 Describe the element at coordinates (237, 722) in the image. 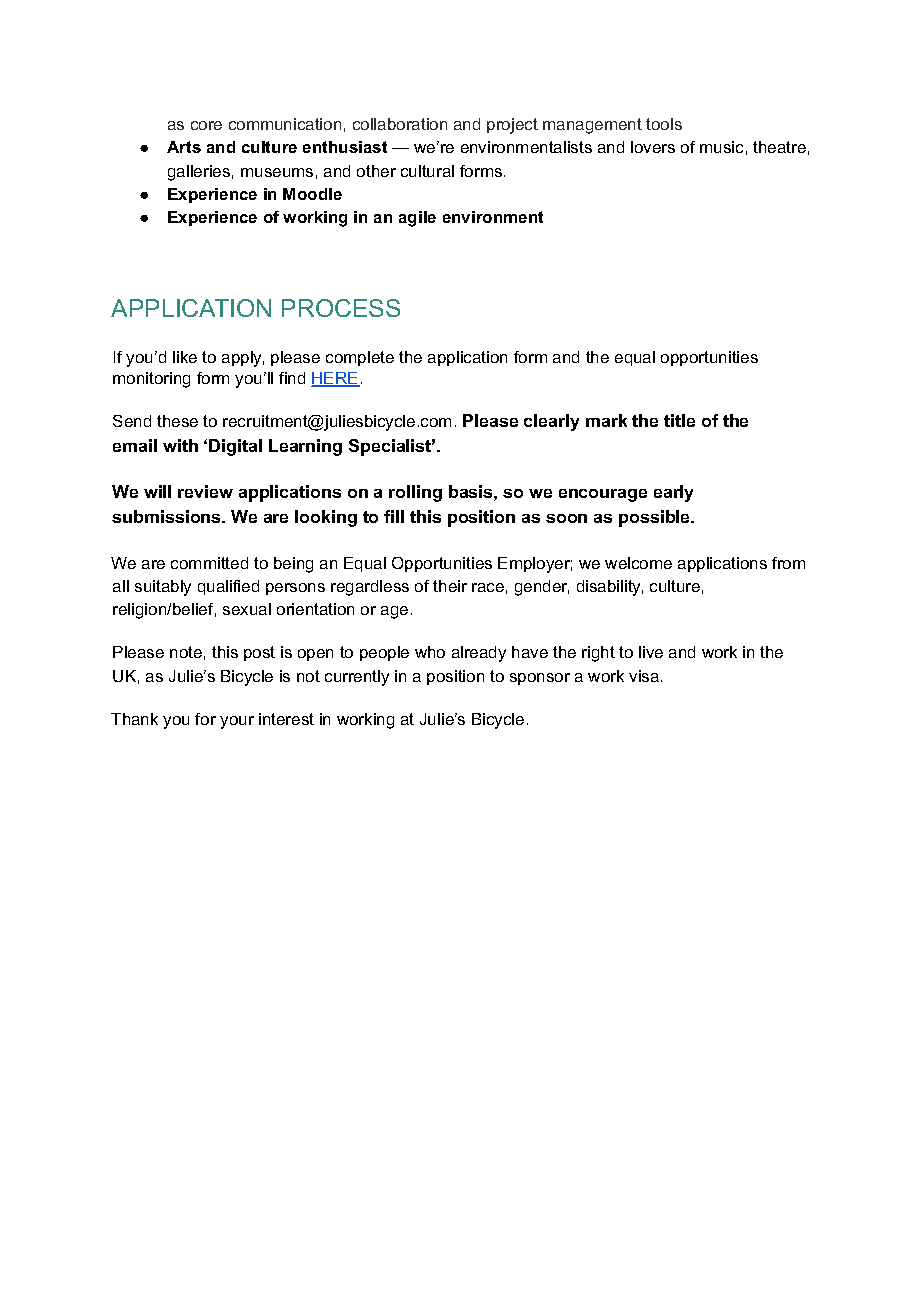

I see `your` at that location.
